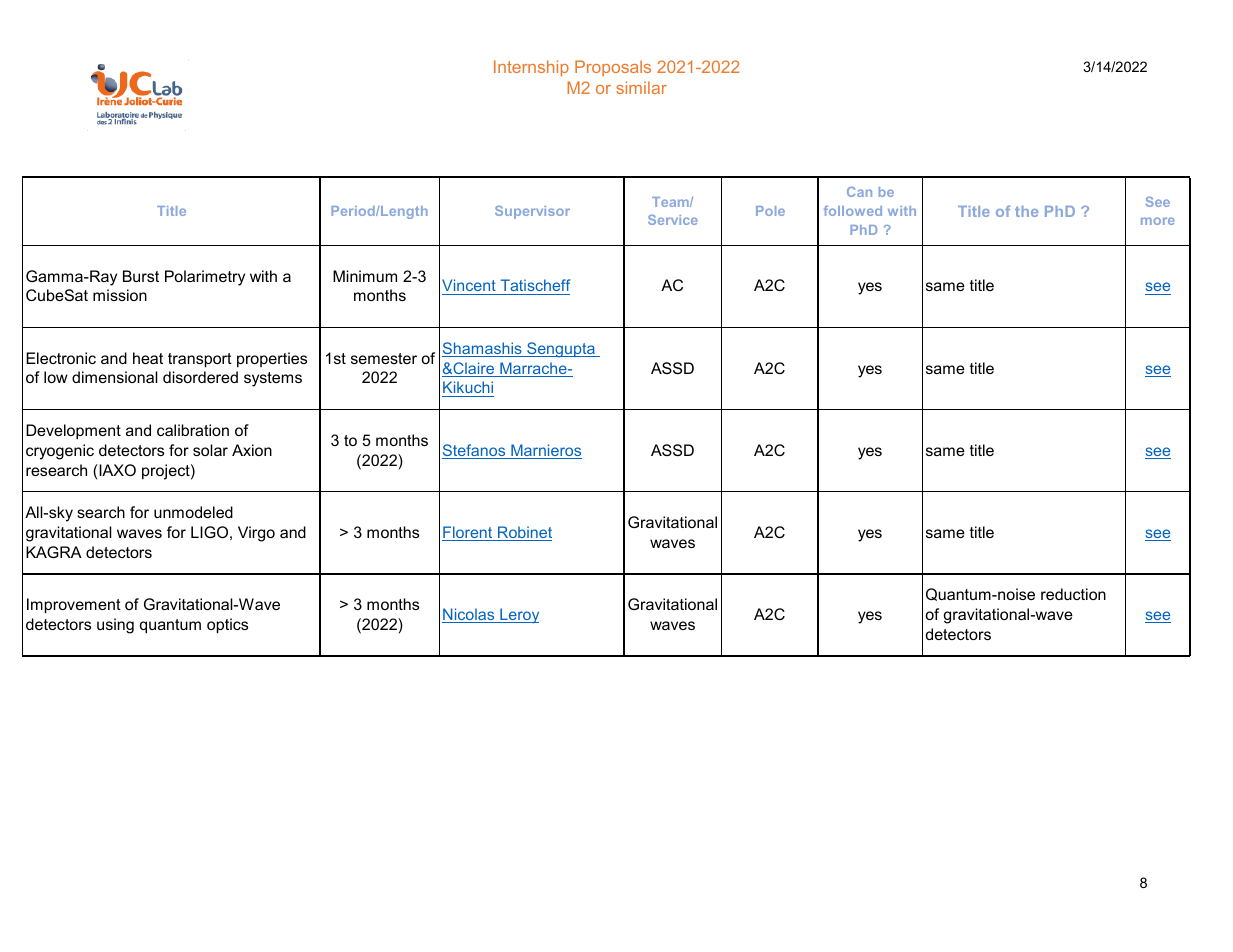 The image size is (1233, 952). Describe the element at coordinates (531, 68) in the screenshot. I see `Internship` at that location.
